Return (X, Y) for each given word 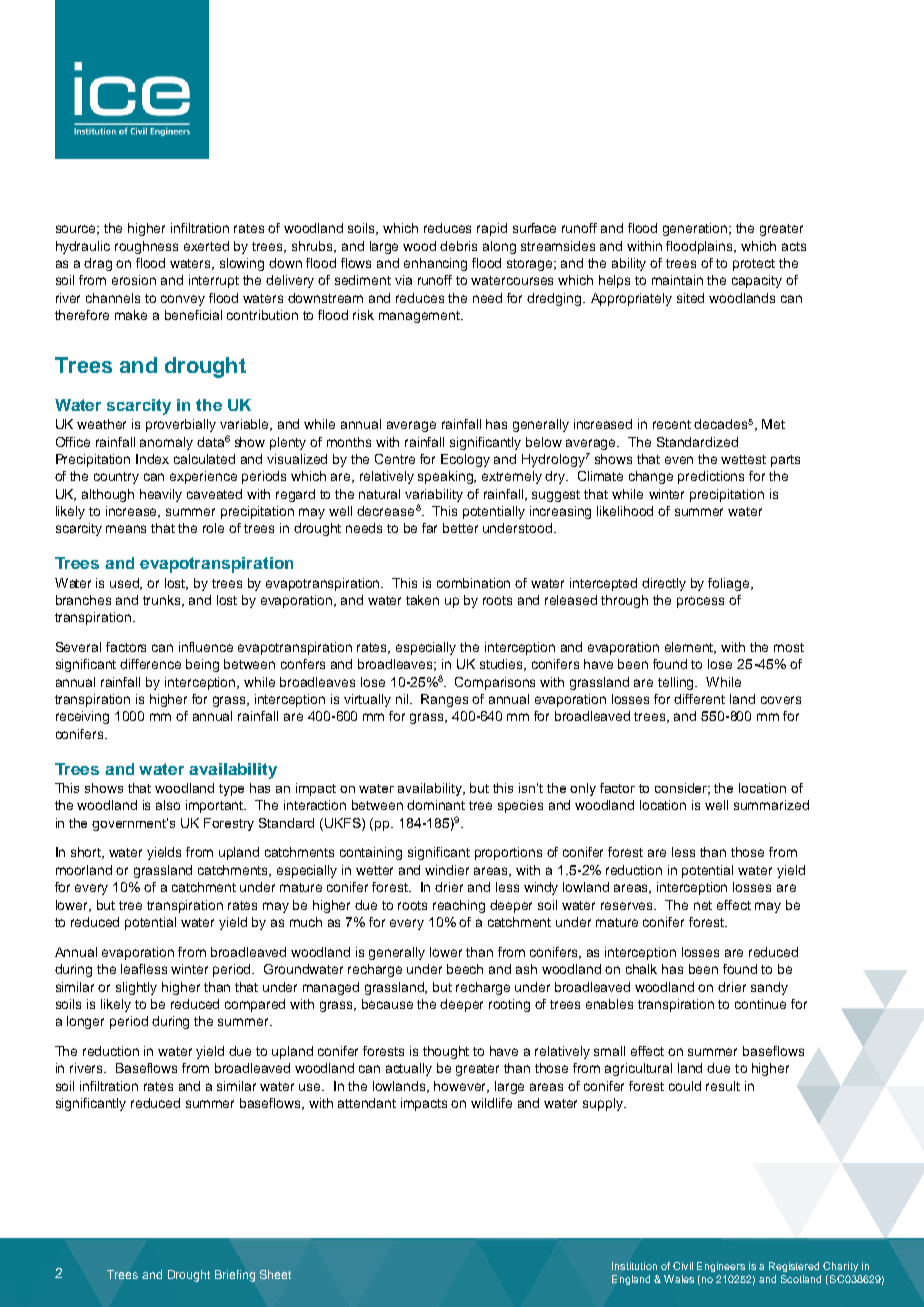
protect (754, 265)
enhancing (435, 264)
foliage (730, 584)
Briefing (235, 1276)
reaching (459, 906)
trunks (163, 601)
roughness (146, 247)
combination (473, 583)
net (703, 905)
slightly (136, 988)
